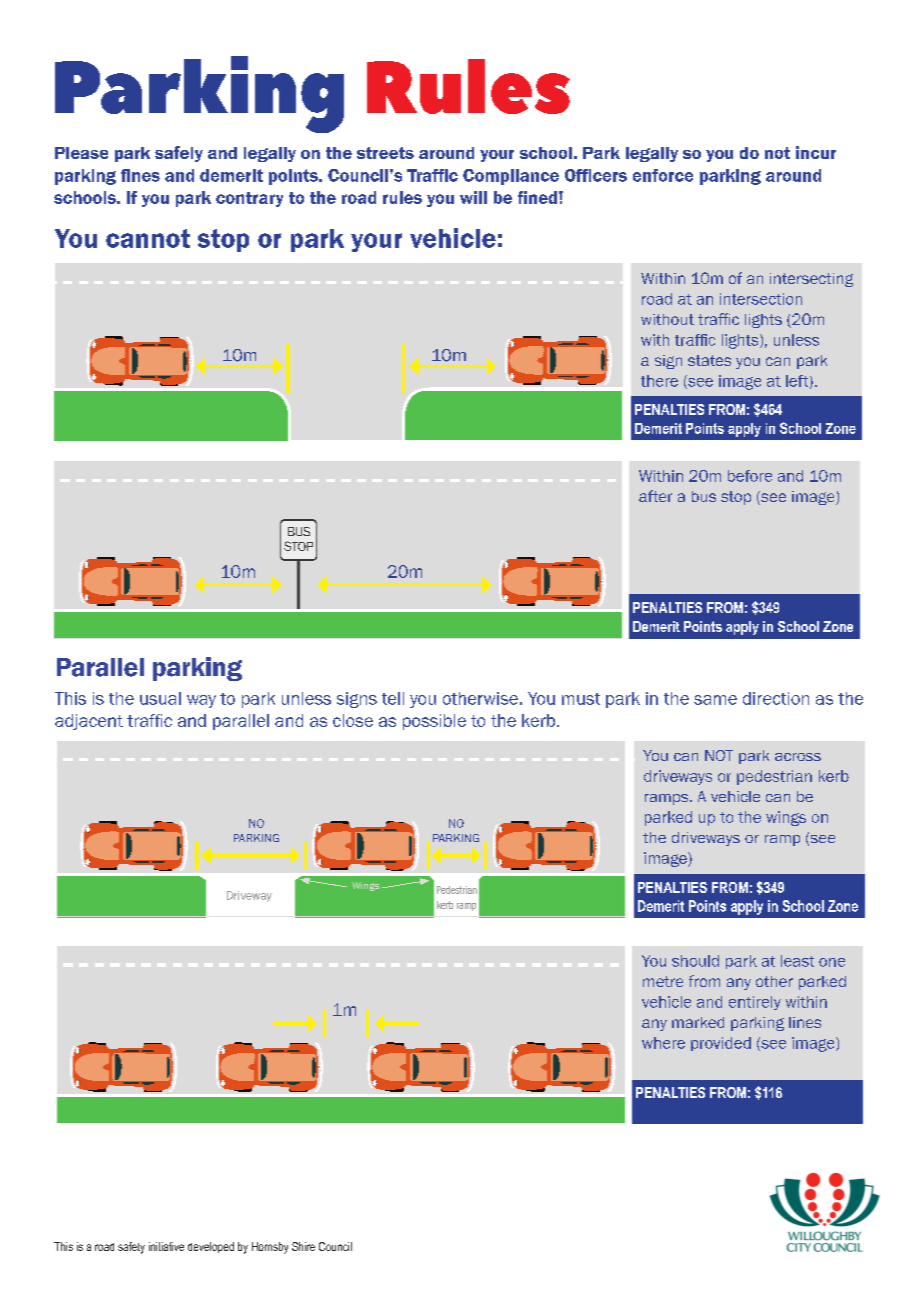 The width and height of the screenshot is (924, 1308). Describe the element at coordinates (434, 722) in the screenshot. I see `possible` at that location.
